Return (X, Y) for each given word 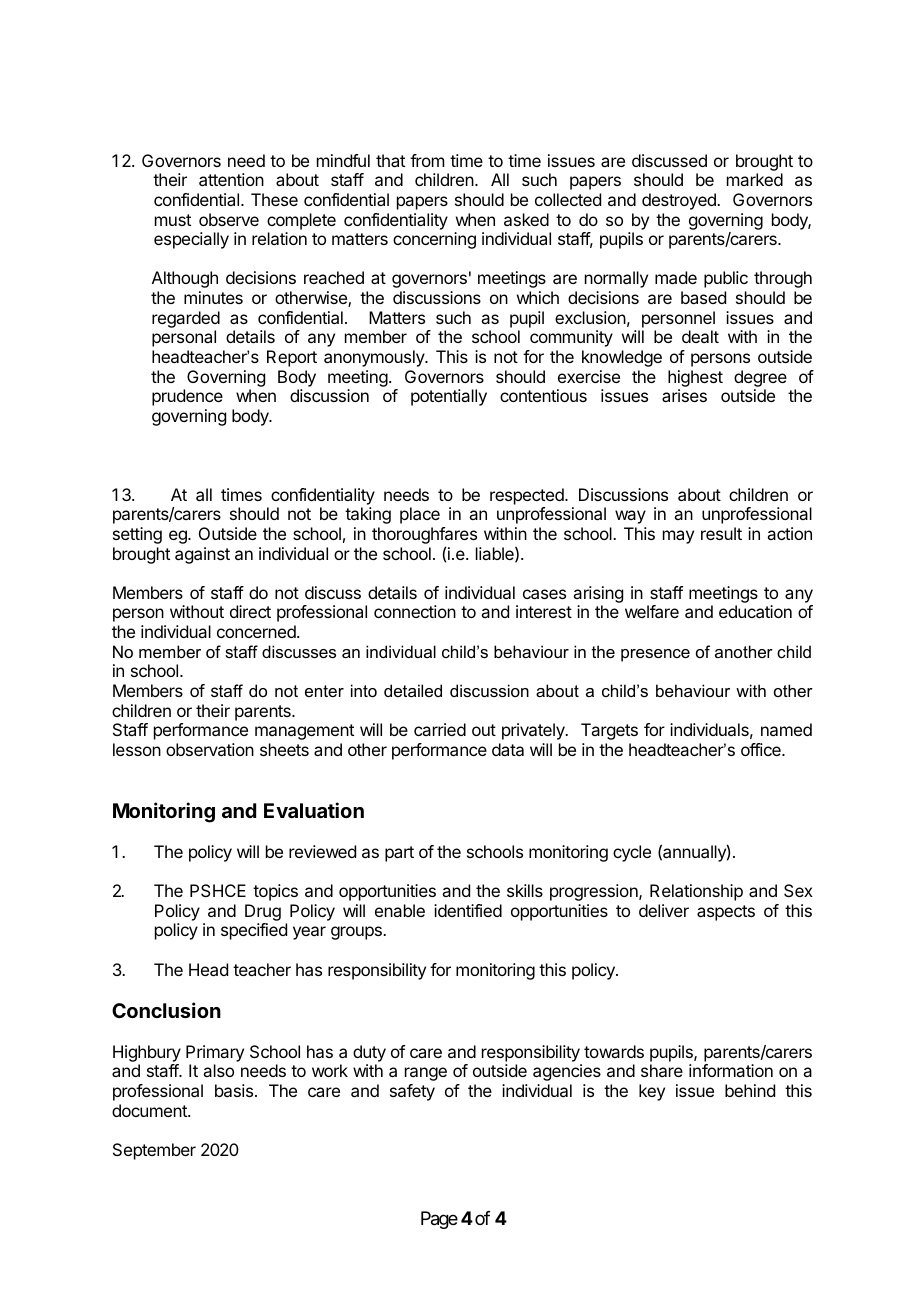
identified (468, 910)
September (154, 1151)
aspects (726, 913)
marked (755, 179)
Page (439, 1220)
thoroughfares (424, 537)
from (427, 160)
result (721, 533)
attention (231, 179)
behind (750, 1090)
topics (275, 892)
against (202, 555)
